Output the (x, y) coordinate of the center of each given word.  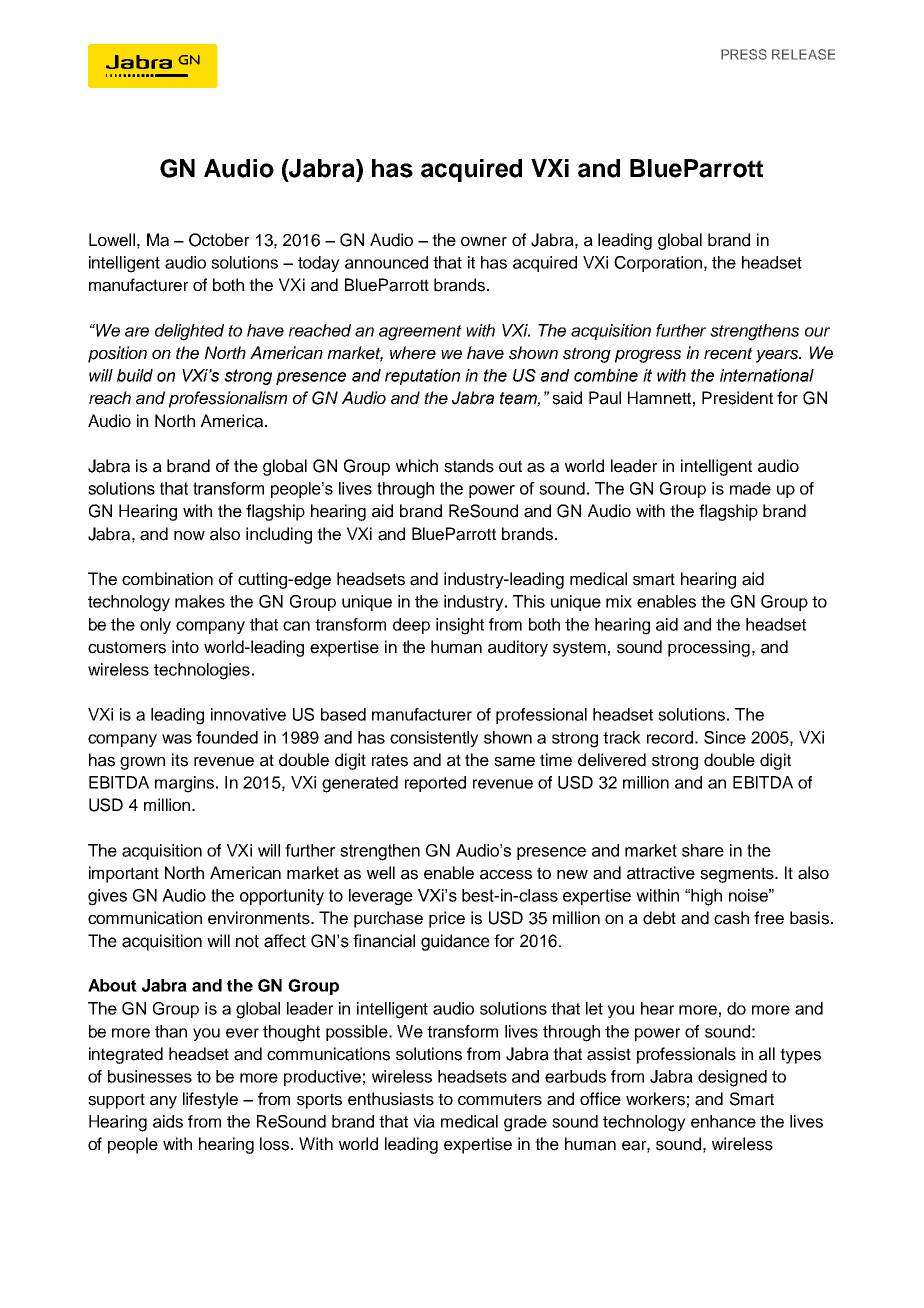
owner (484, 242)
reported (435, 784)
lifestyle (210, 1100)
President (737, 398)
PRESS (744, 54)
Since (725, 737)
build (135, 375)
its (180, 760)
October (219, 240)
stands (469, 466)
